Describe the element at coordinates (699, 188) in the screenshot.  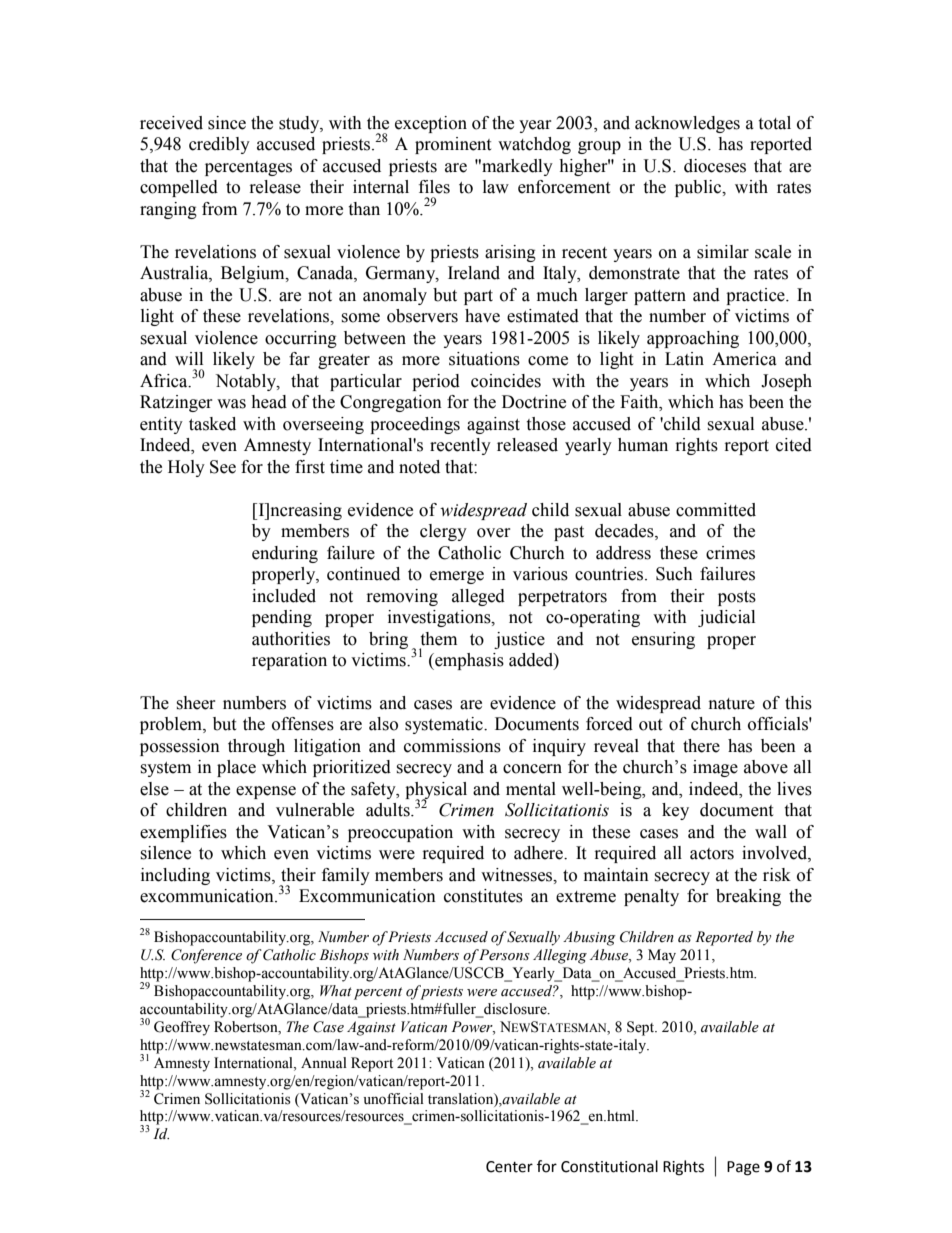
I see `public` at that location.
